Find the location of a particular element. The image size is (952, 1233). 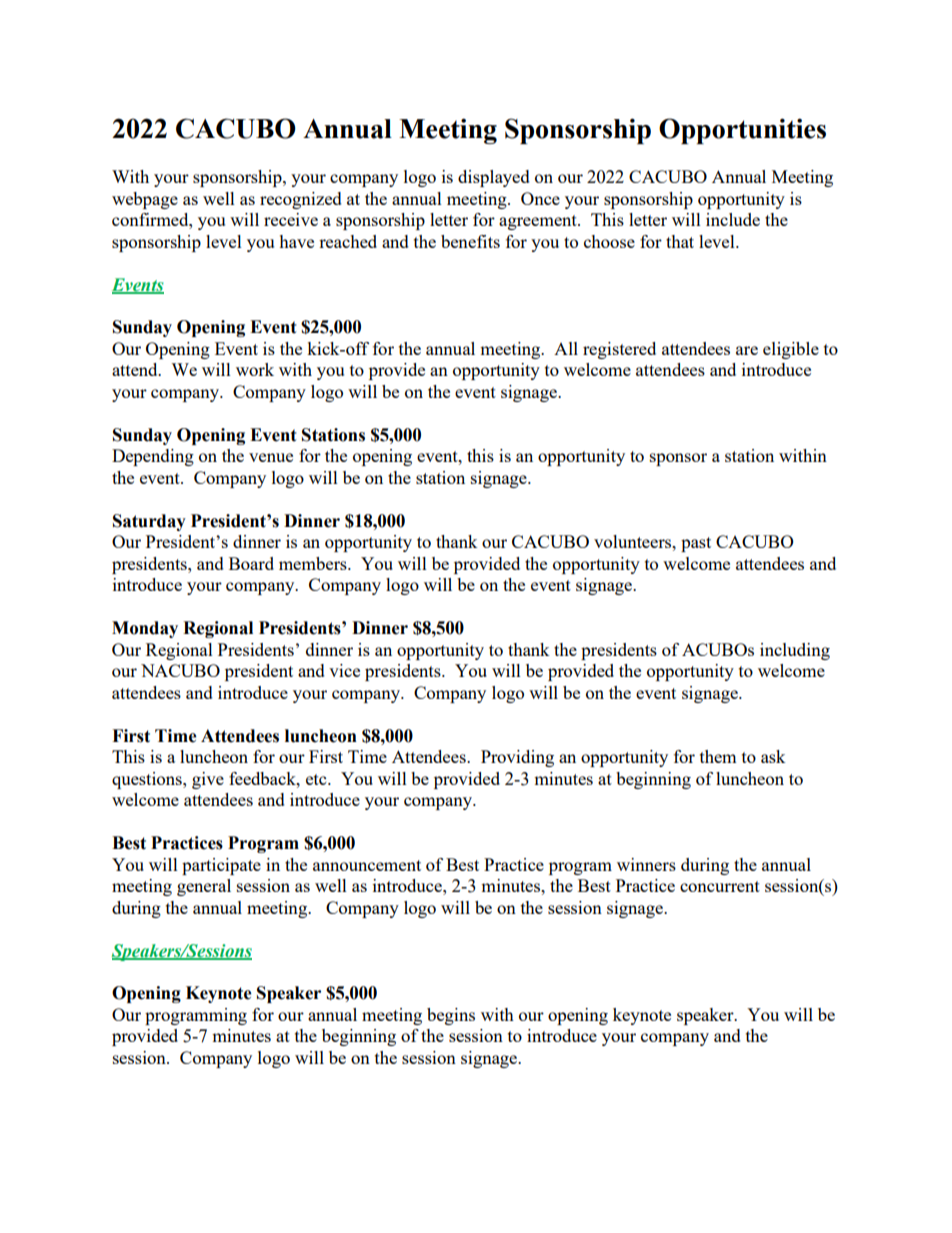

general is located at coordinates (204, 887).
